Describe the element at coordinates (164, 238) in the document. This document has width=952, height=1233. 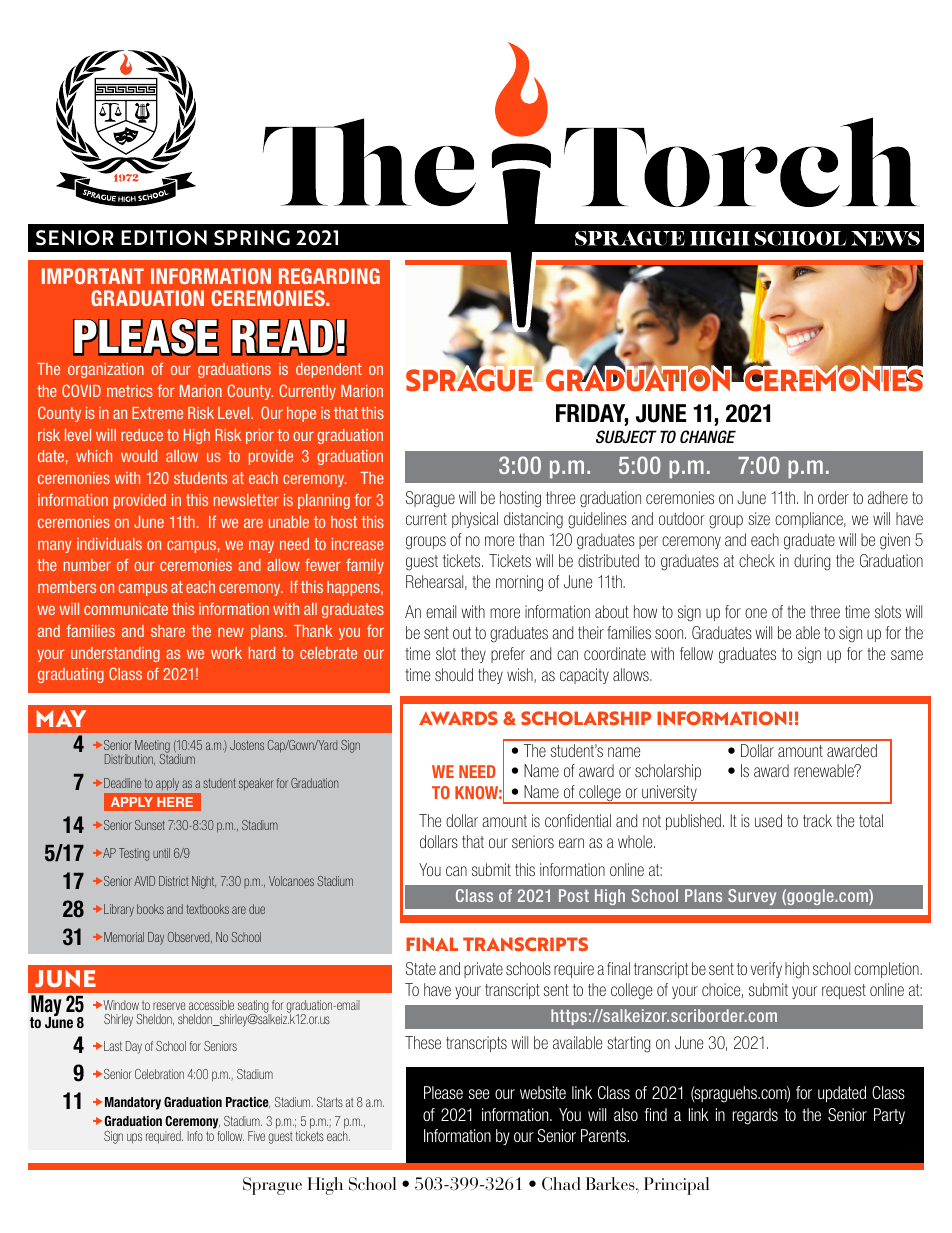
I see `EDITION` at that location.
